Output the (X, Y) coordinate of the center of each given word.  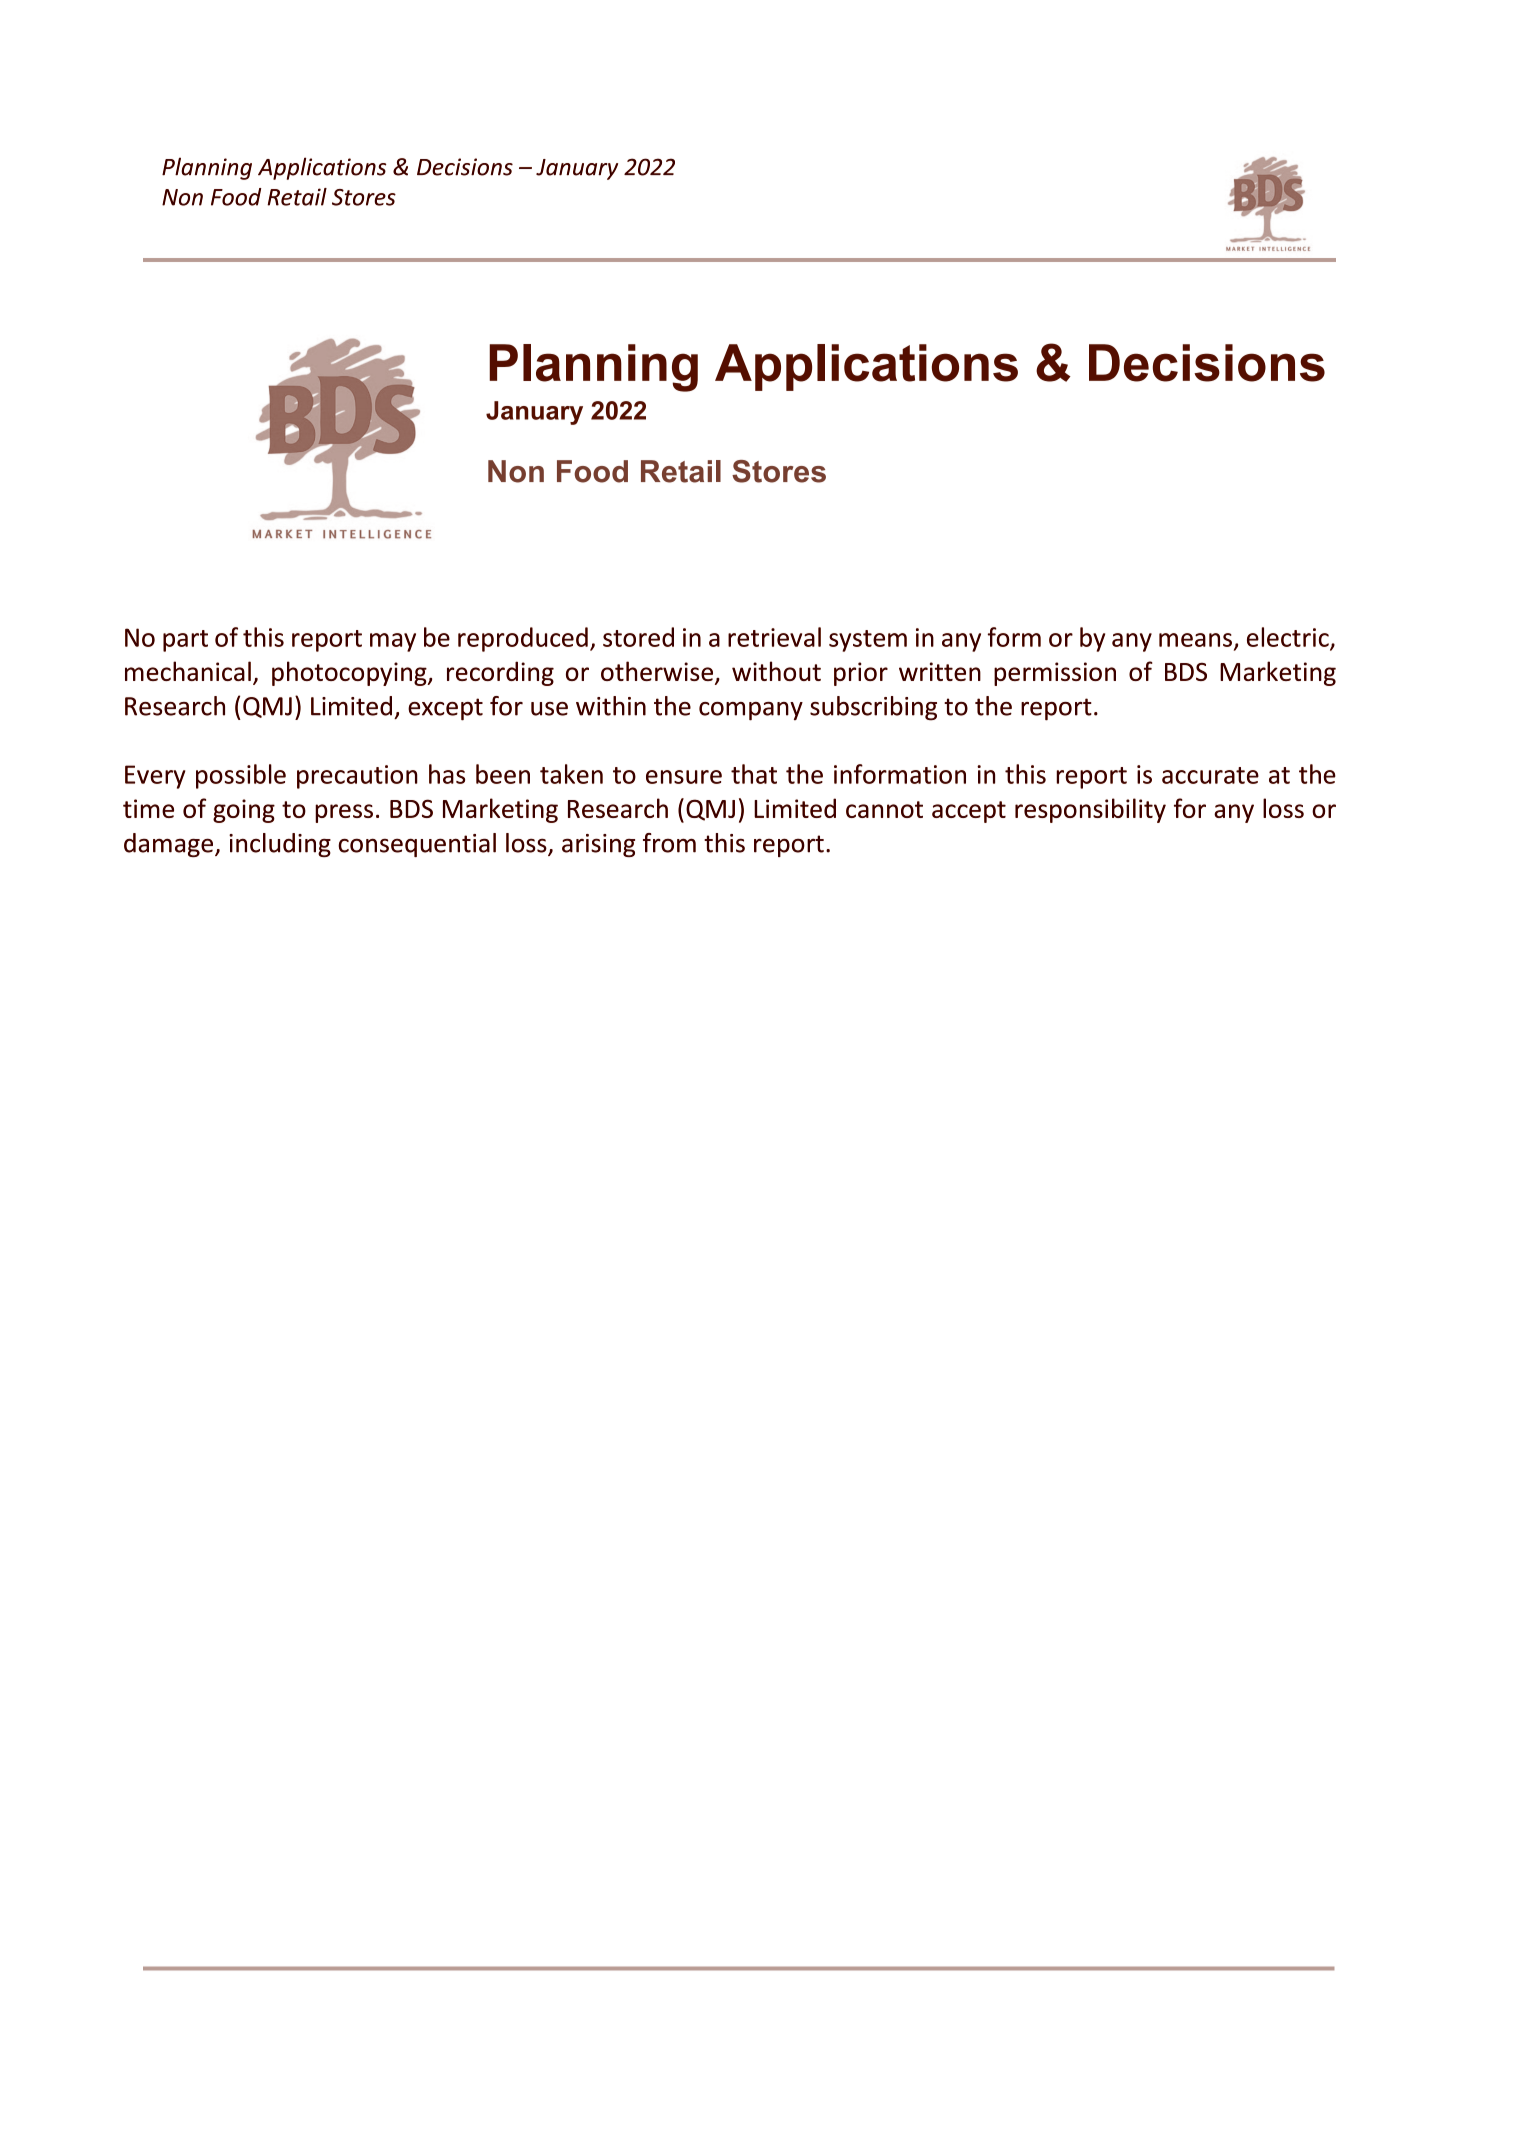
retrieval (774, 637)
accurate (1210, 775)
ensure (684, 777)
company (751, 711)
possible (241, 776)
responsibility (1090, 810)
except (445, 709)
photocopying (350, 673)
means (1195, 640)
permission (1055, 674)
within (611, 706)
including (280, 845)
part (185, 641)
